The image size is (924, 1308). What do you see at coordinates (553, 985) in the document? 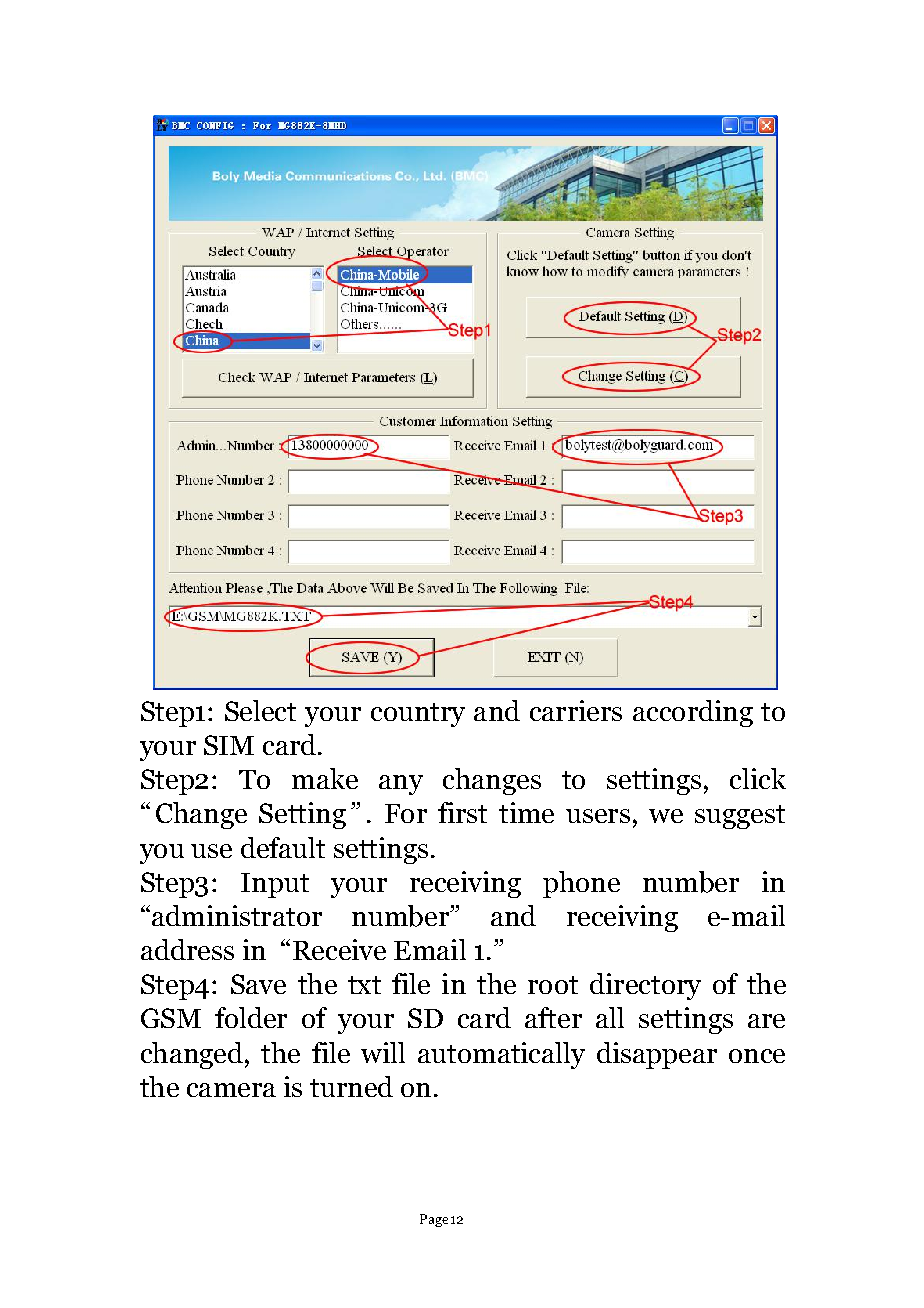
I see `root` at bounding box center [553, 985].
